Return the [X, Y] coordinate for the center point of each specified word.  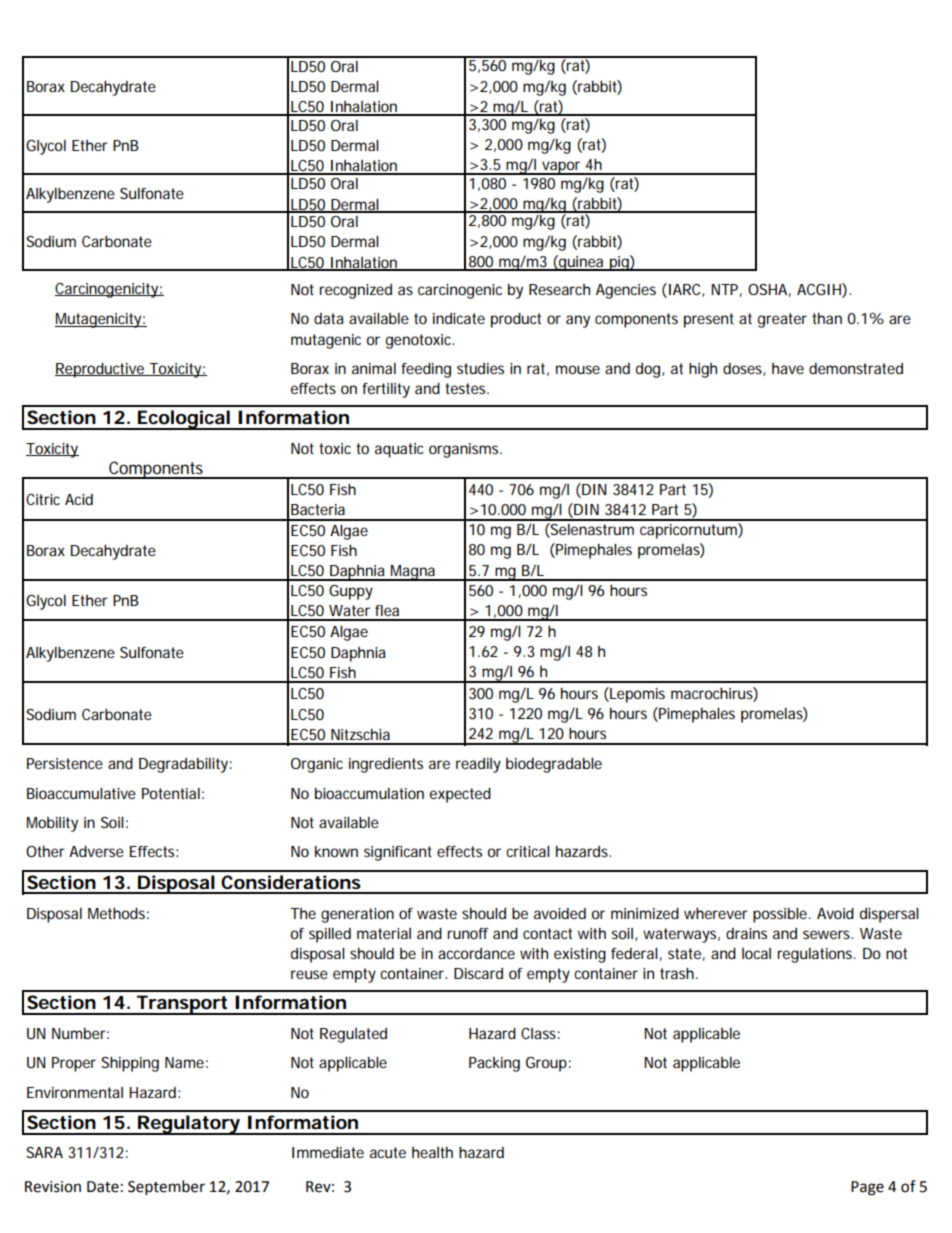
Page [867, 1188]
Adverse [96, 851]
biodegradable [554, 765]
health [432, 1152]
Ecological [183, 420]
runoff [468, 933]
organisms [465, 450]
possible [781, 915]
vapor [562, 168]
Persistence [65, 763]
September [166, 1188]
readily [478, 765]
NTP [726, 290]
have [788, 368]
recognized [355, 291]
